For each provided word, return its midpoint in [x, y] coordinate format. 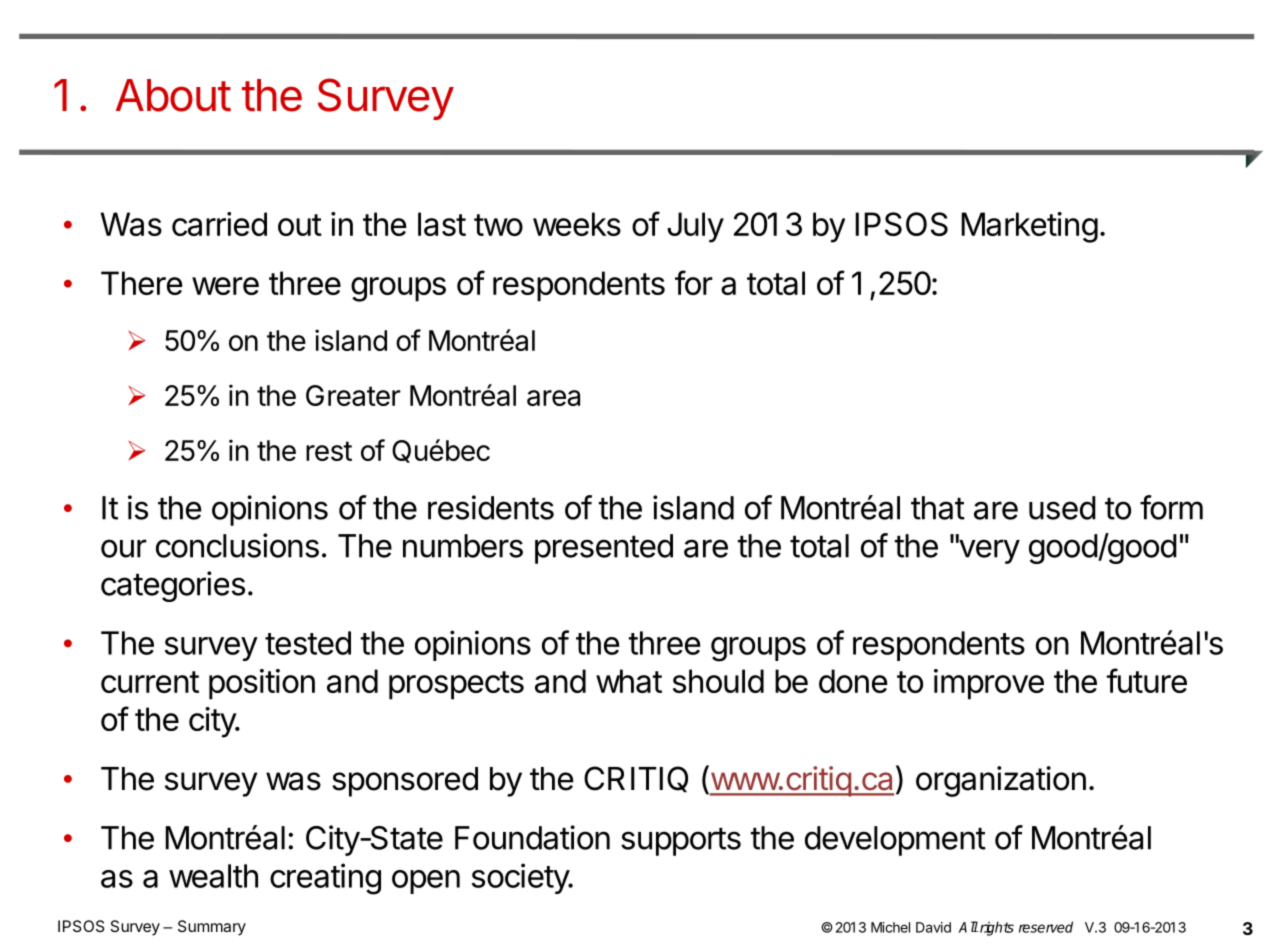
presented [604, 549]
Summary [212, 928]
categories [173, 586]
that [938, 508]
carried [219, 224]
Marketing [1029, 227]
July [695, 227]
